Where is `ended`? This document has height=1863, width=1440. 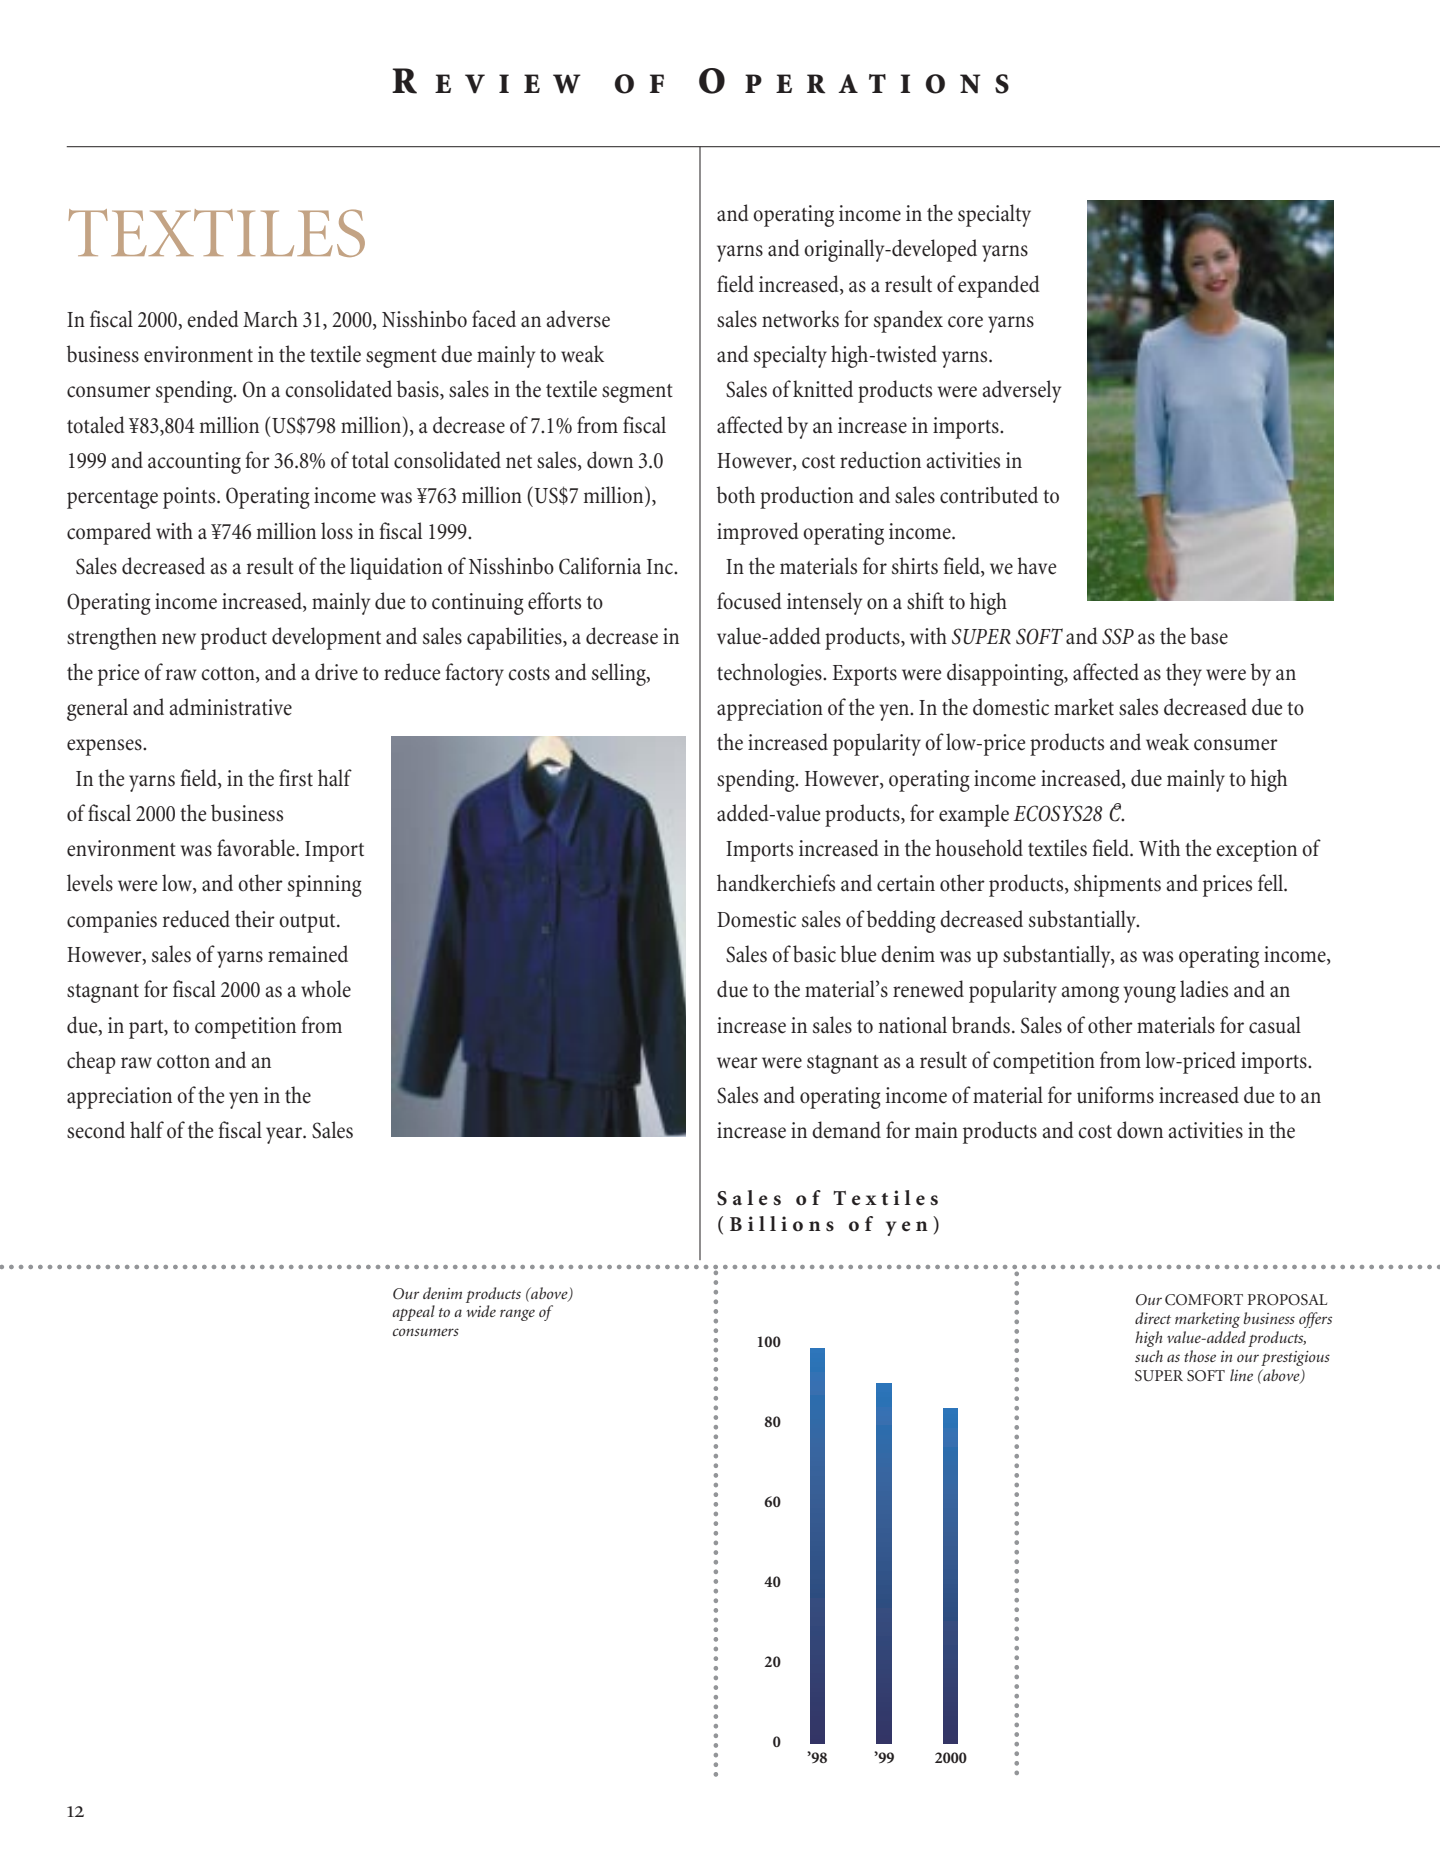 ended is located at coordinates (213, 319).
